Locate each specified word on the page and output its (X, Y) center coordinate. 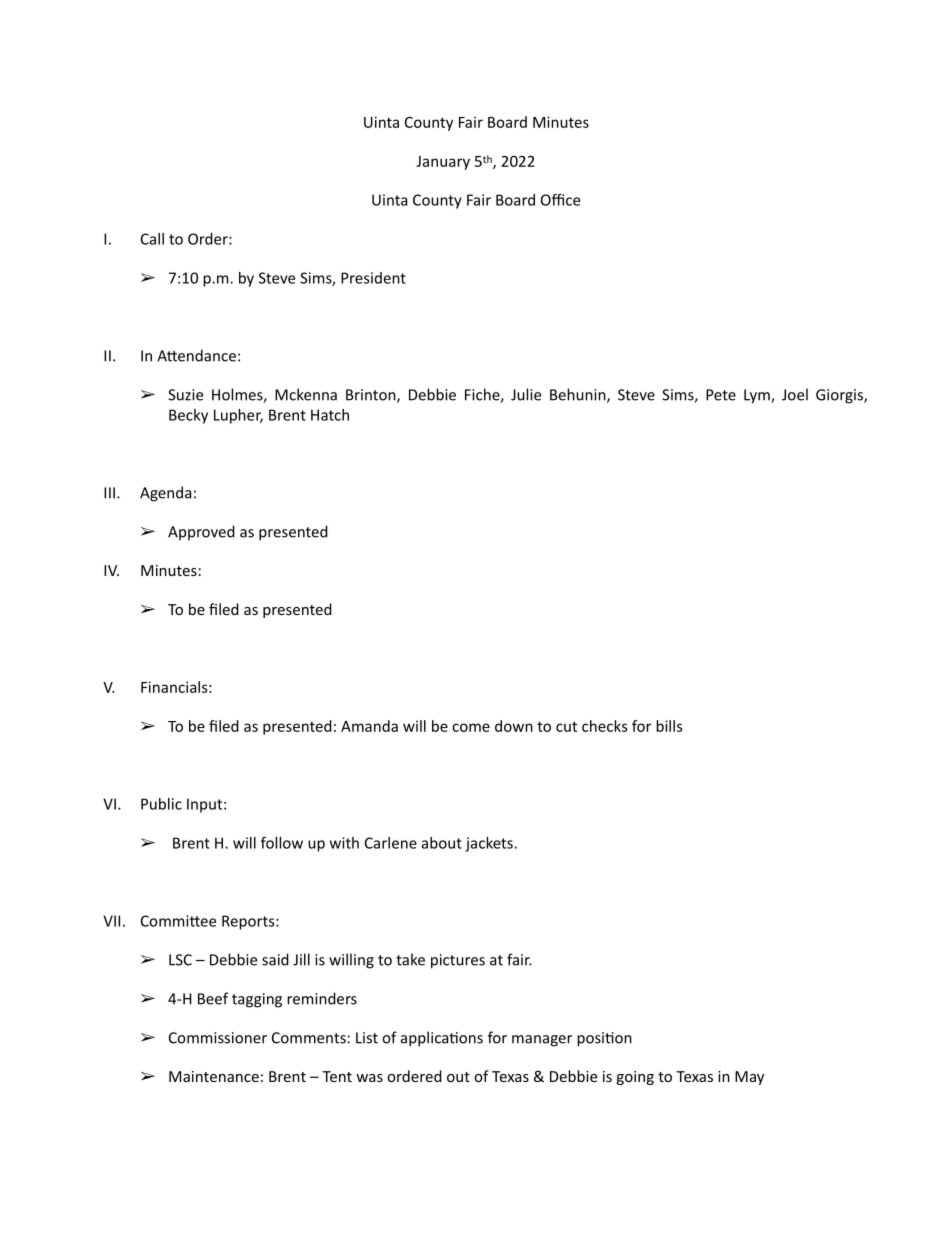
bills (669, 726)
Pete (721, 395)
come (471, 727)
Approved (201, 532)
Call (152, 239)
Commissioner (218, 1038)
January (443, 163)
